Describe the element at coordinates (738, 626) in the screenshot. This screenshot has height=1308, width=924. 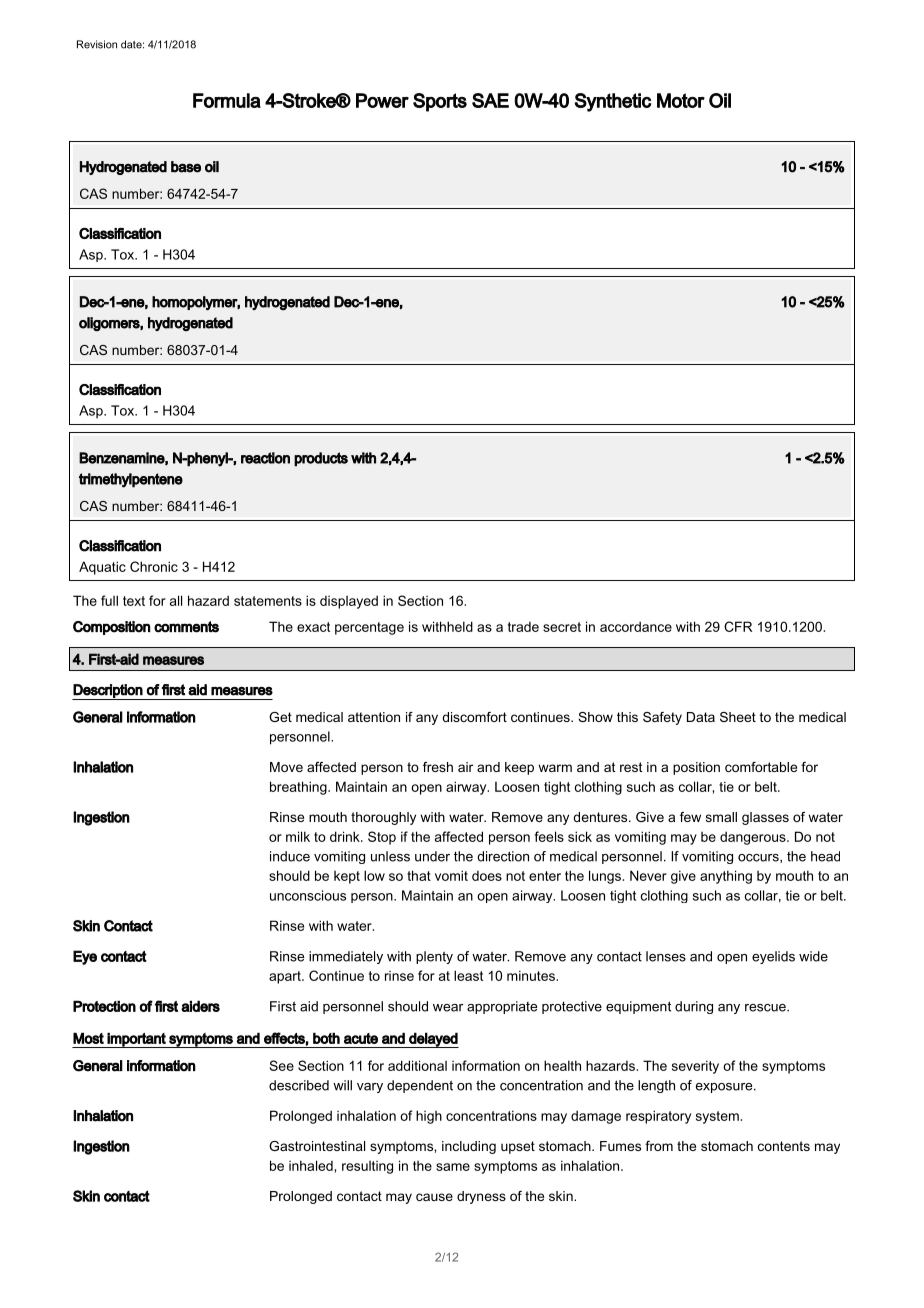
I see `CFR` at that location.
